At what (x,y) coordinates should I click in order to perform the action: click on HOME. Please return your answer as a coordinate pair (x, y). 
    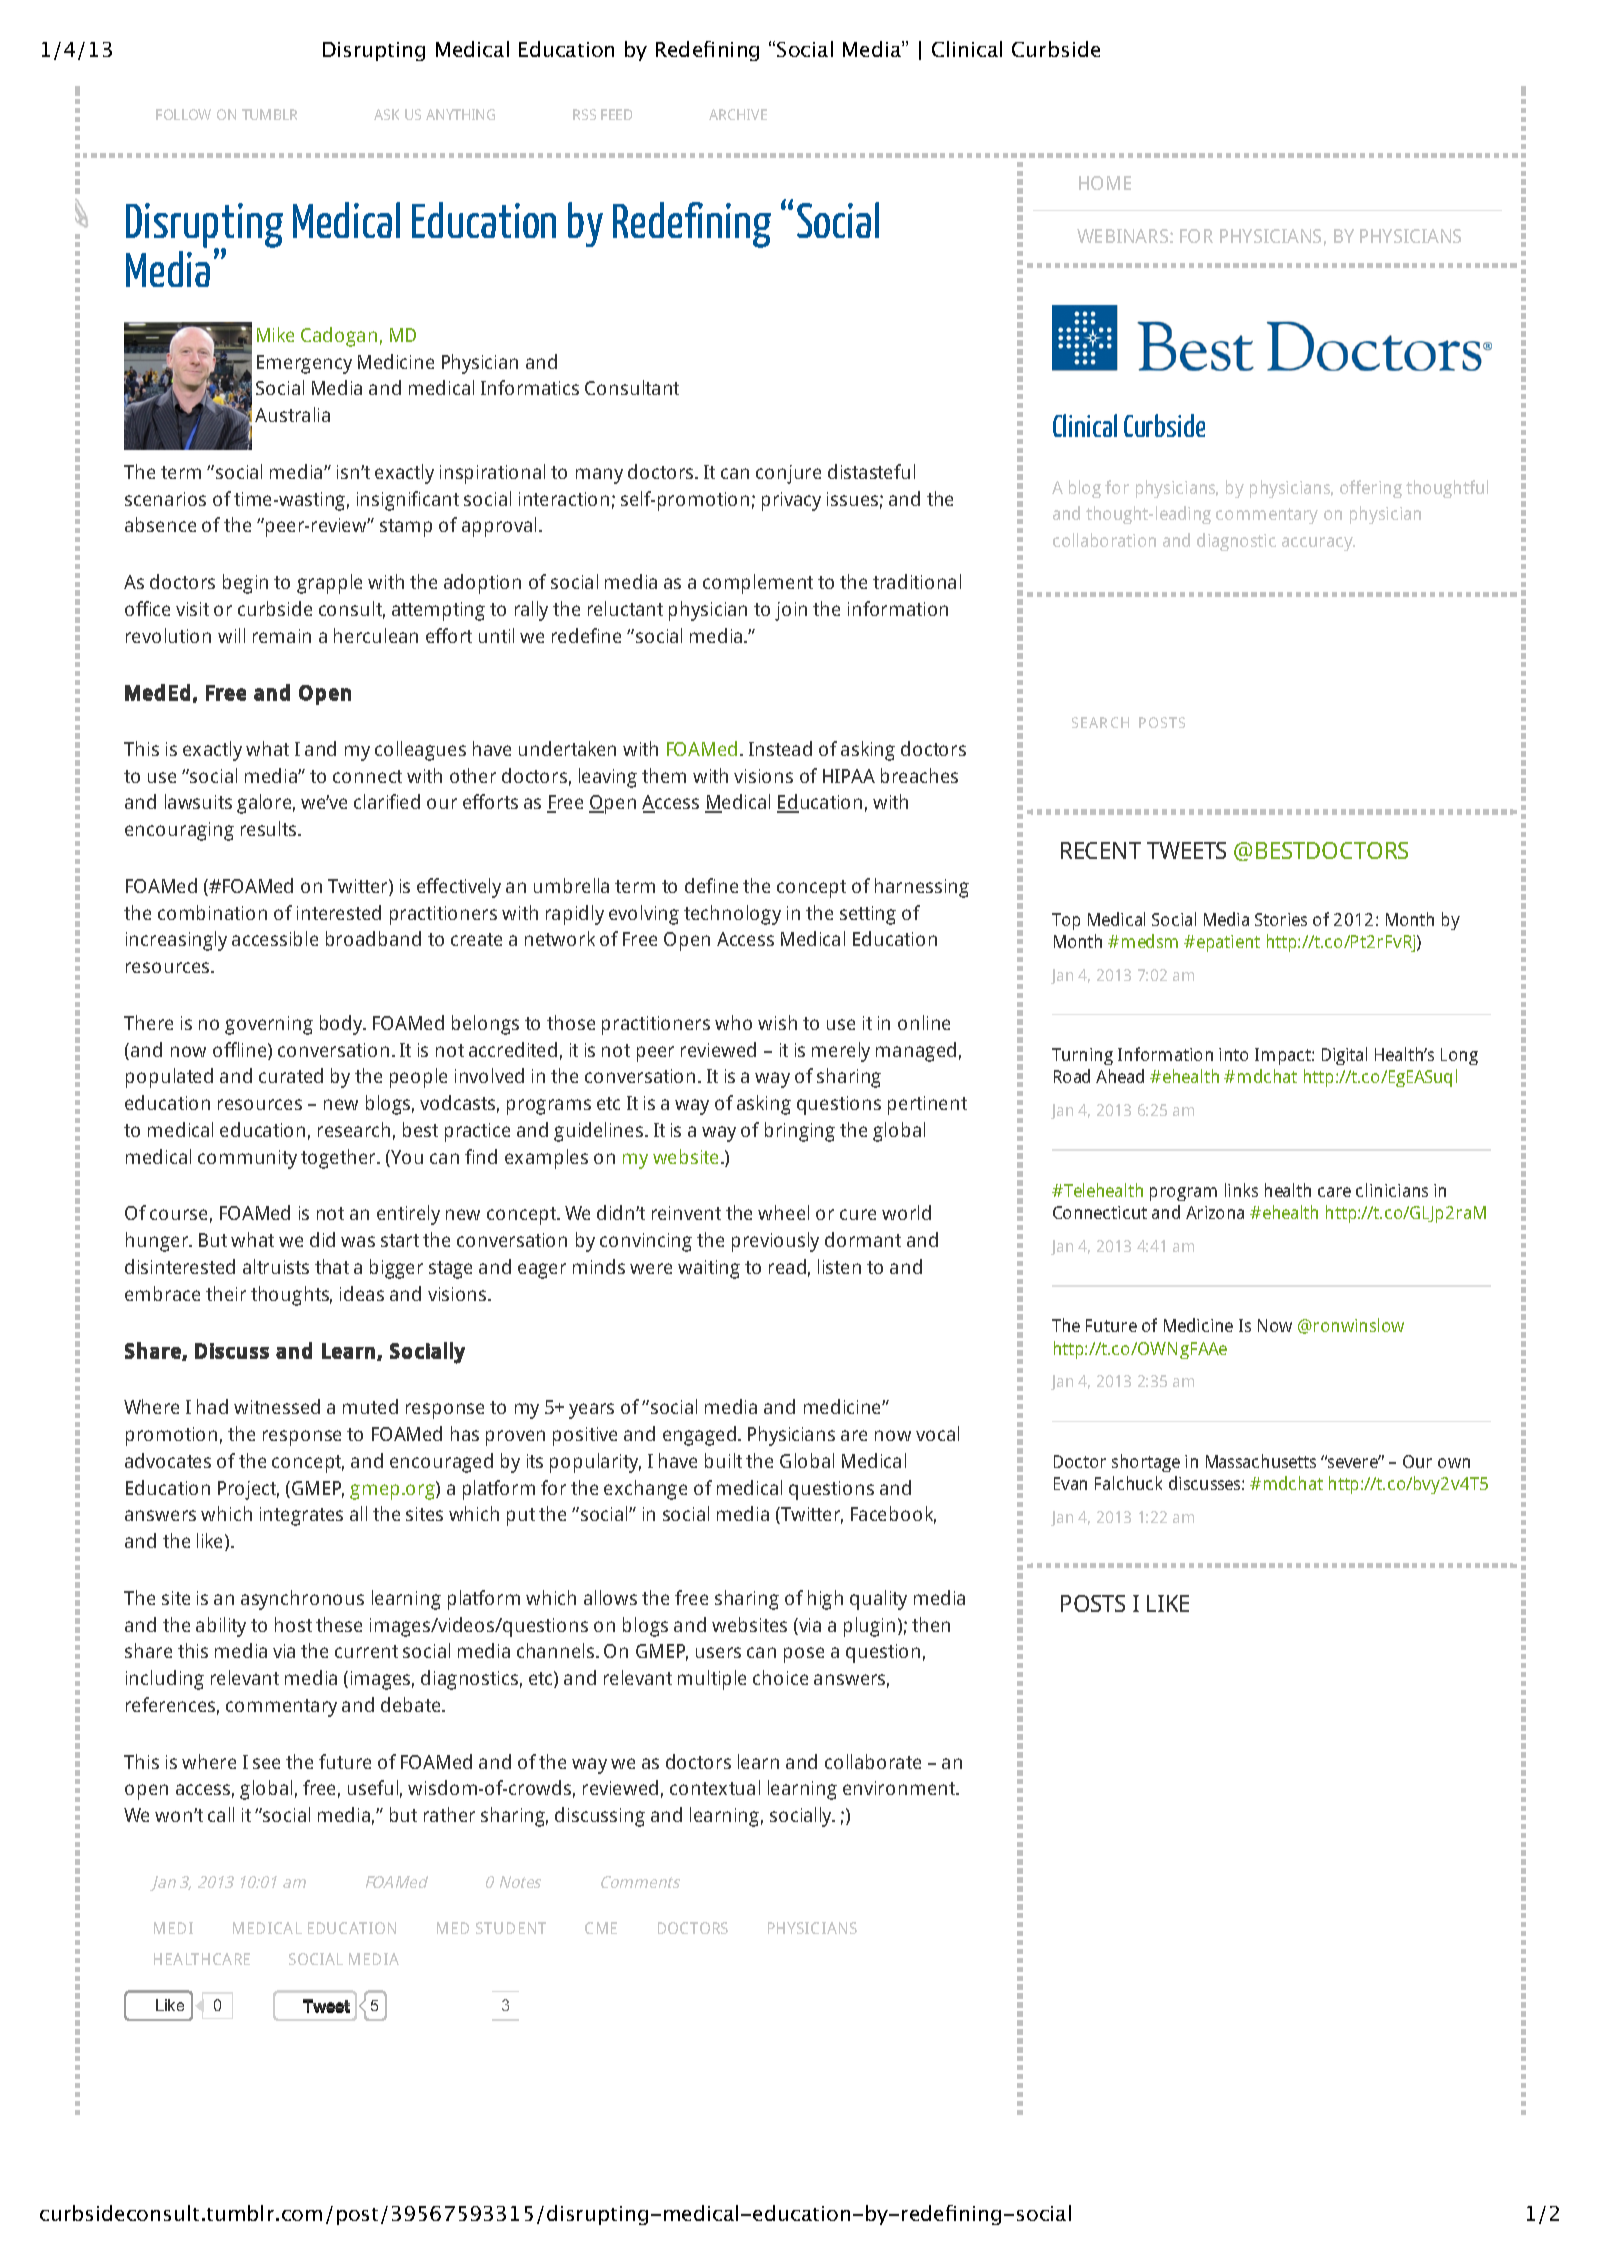
    Looking at the image, I should click on (1105, 183).
